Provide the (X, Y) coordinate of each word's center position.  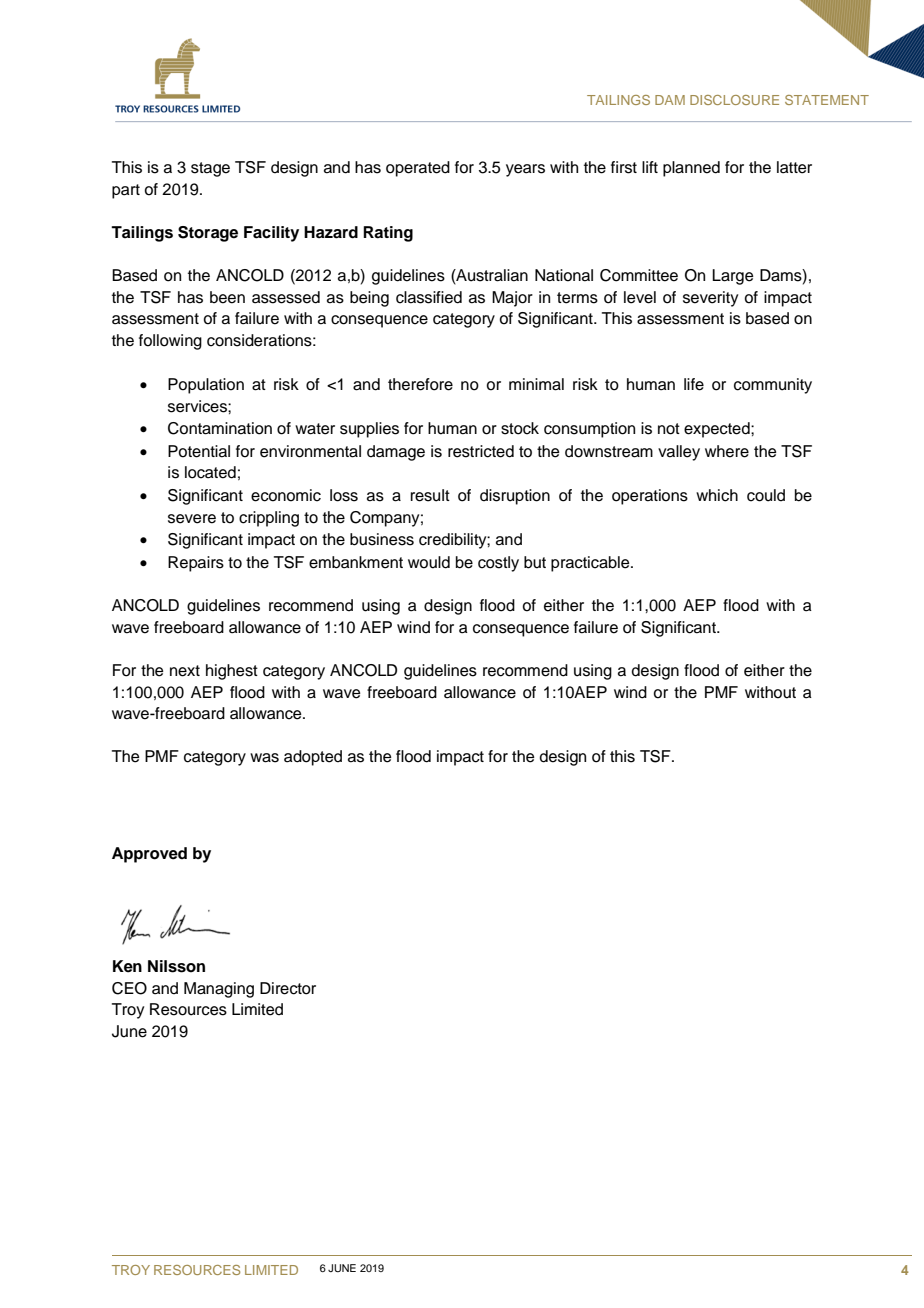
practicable (591, 564)
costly (498, 564)
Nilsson (176, 966)
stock (520, 428)
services (198, 406)
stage (210, 169)
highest (232, 672)
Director (288, 988)
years (525, 170)
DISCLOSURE (734, 100)
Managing (219, 990)
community (773, 386)
